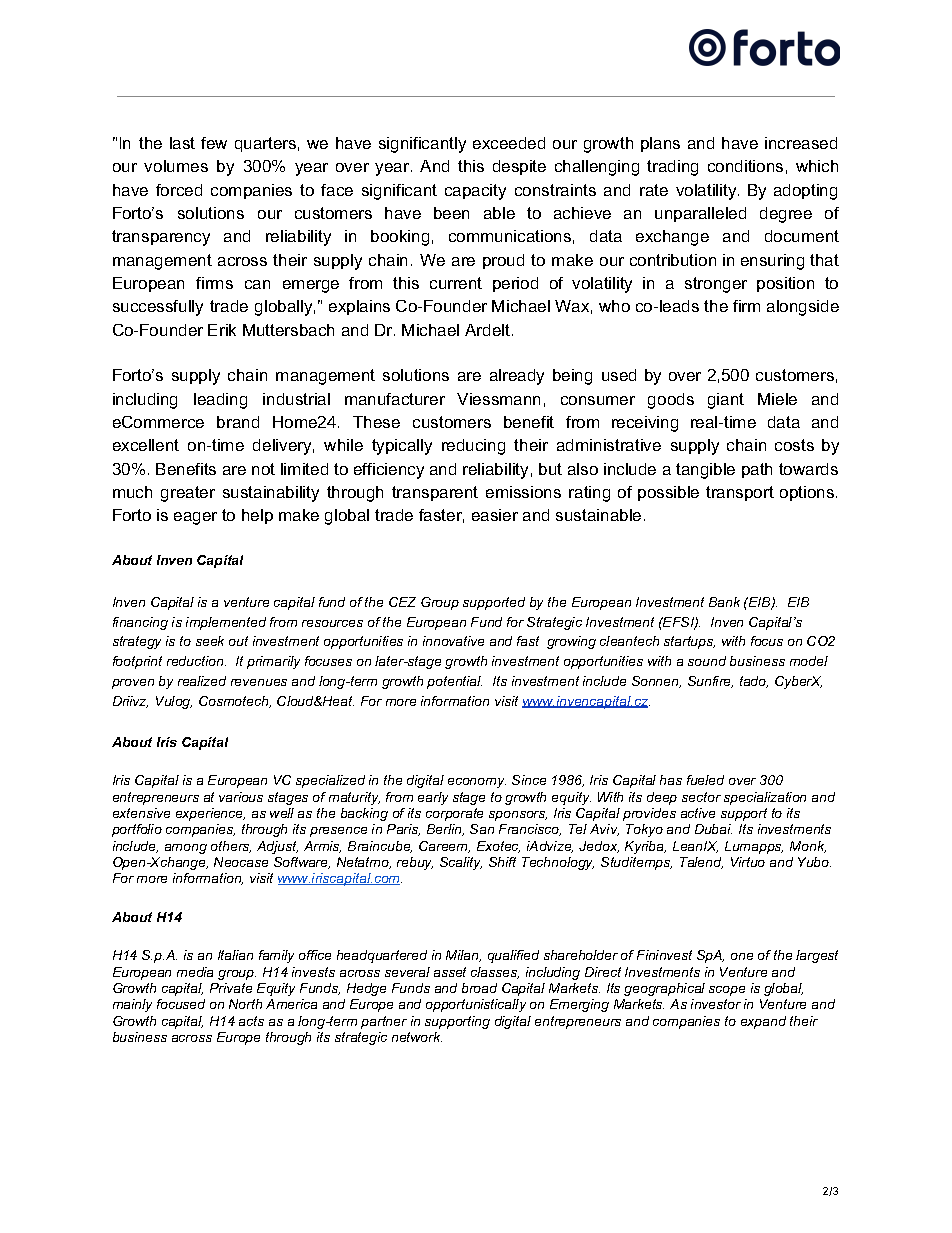 The width and height of the screenshot is (952, 1233). Describe the element at coordinates (226, 623) in the screenshot. I see `implemented` at that location.
